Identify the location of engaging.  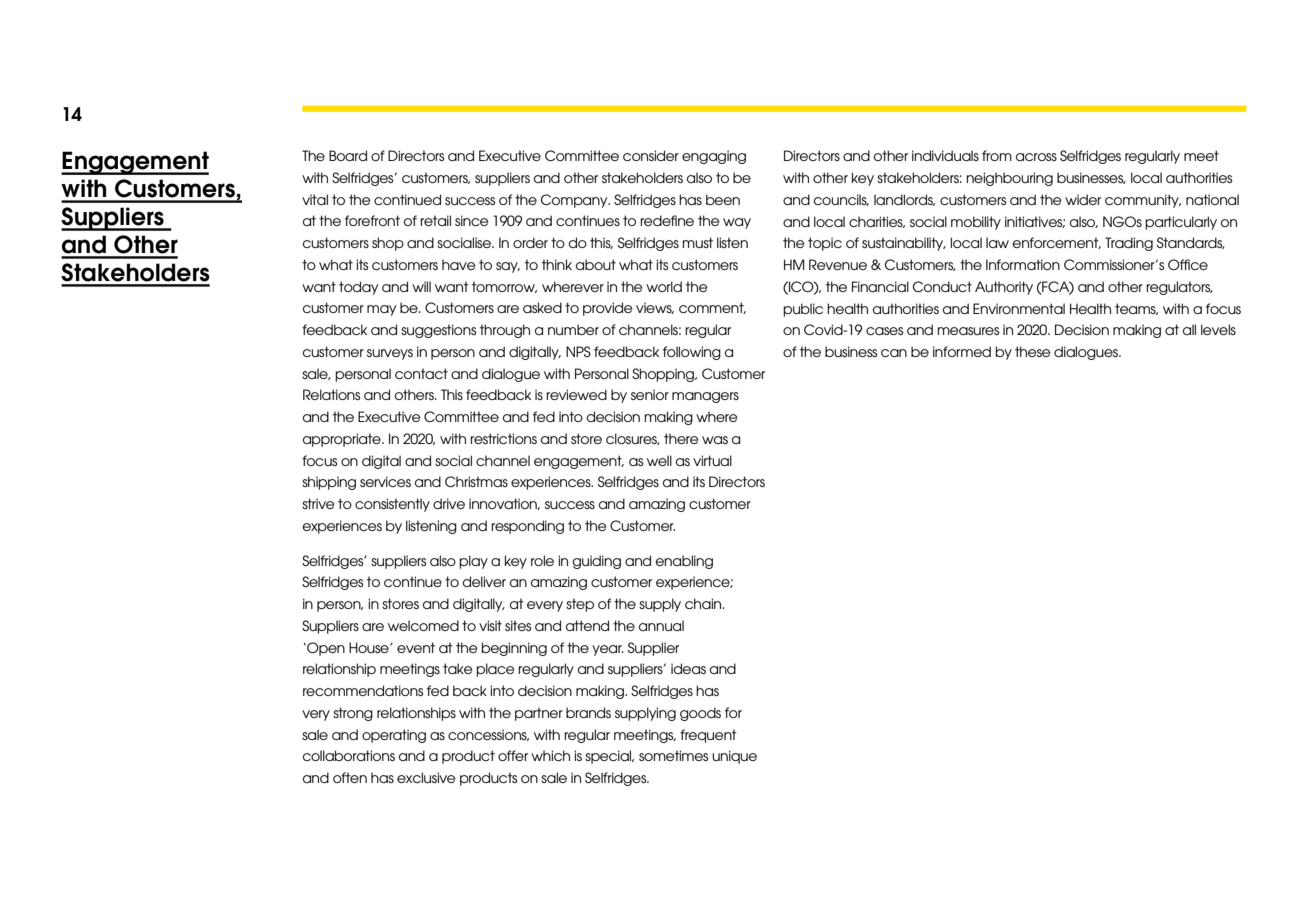
(714, 157).
